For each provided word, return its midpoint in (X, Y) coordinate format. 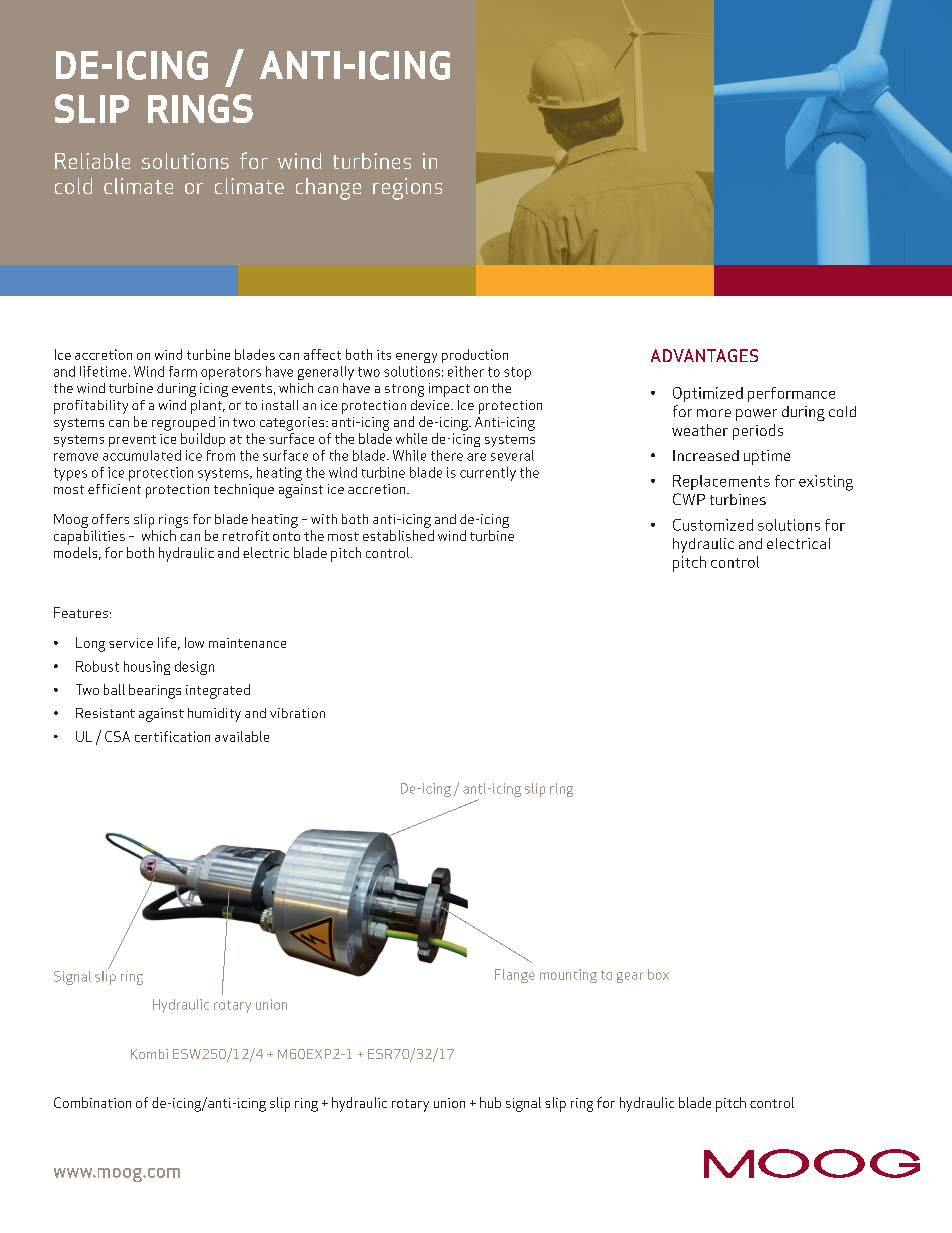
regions (407, 189)
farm (183, 371)
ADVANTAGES (704, 355)
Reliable (92, 161)
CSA (117, 736)
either (466, 371)
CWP (689, 499)
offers (110, 519)
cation (191, 736)
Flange (515, 976)
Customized (713, 525)
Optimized (708, 394)
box (658, 974)
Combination (92, 1102)
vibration (297, 713)
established (398, 535)
